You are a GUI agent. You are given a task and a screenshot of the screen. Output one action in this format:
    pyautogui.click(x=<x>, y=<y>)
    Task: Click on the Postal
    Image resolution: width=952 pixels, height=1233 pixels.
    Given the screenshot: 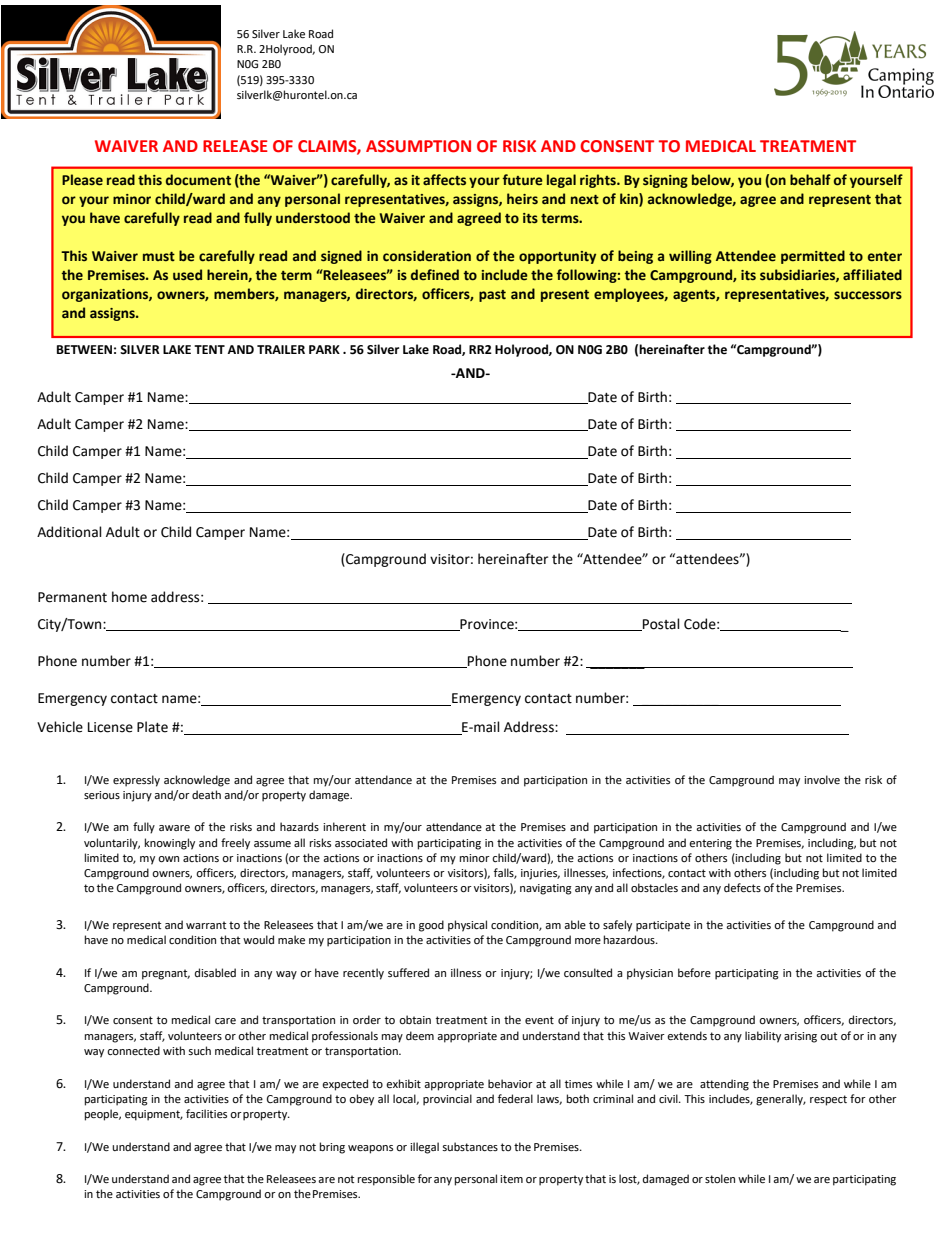 What is the action you would take?
    pyautogui.click(x=660, y=624)
